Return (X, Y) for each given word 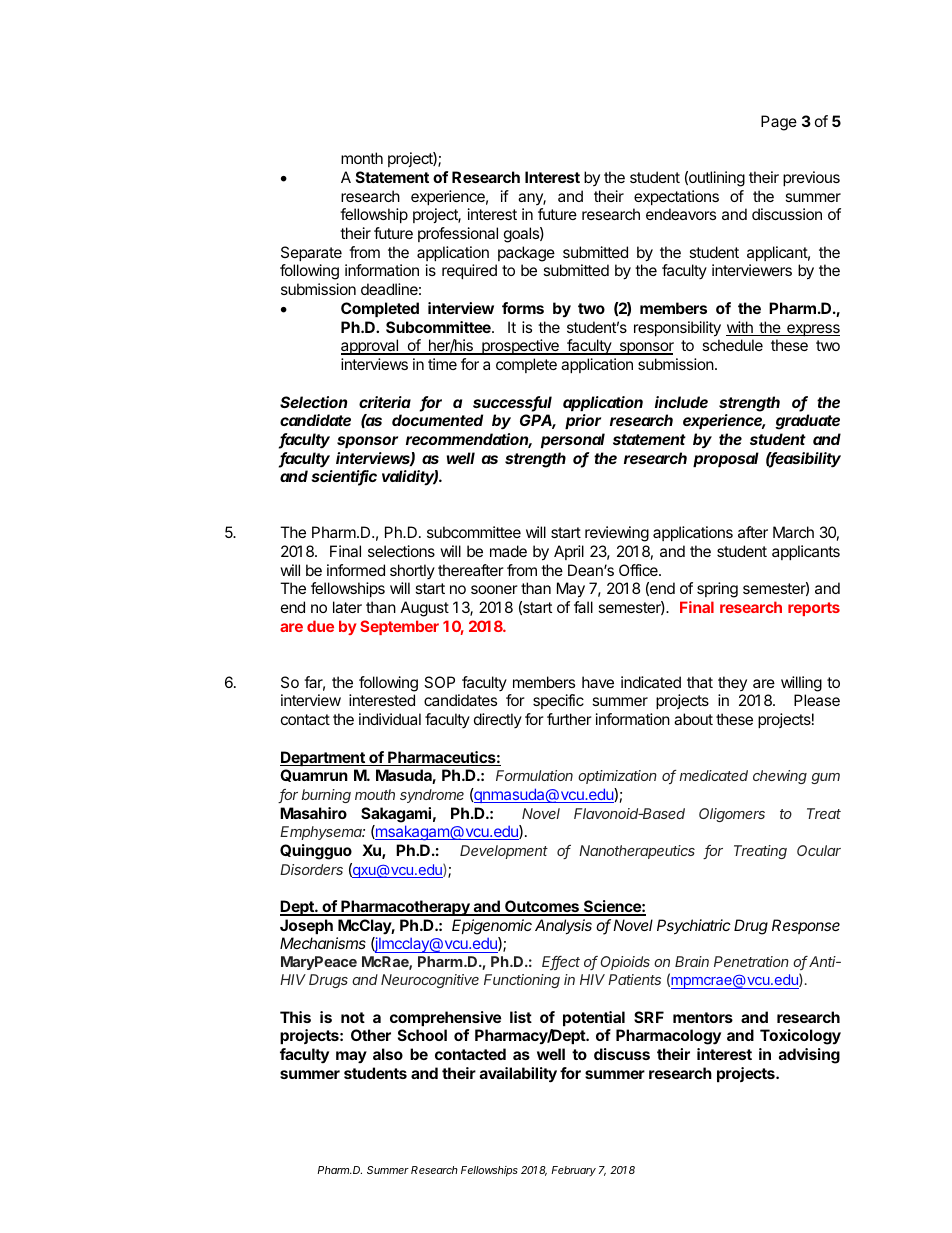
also (388, 1054)
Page (779, 123)
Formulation (534, 775)
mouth (375, 794)
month (362, 158)
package (526, 254)
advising (809, 1056)
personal (573, 440)
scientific (344, 477)
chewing (780, 777)
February (573, 1171)
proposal (726, 459)
